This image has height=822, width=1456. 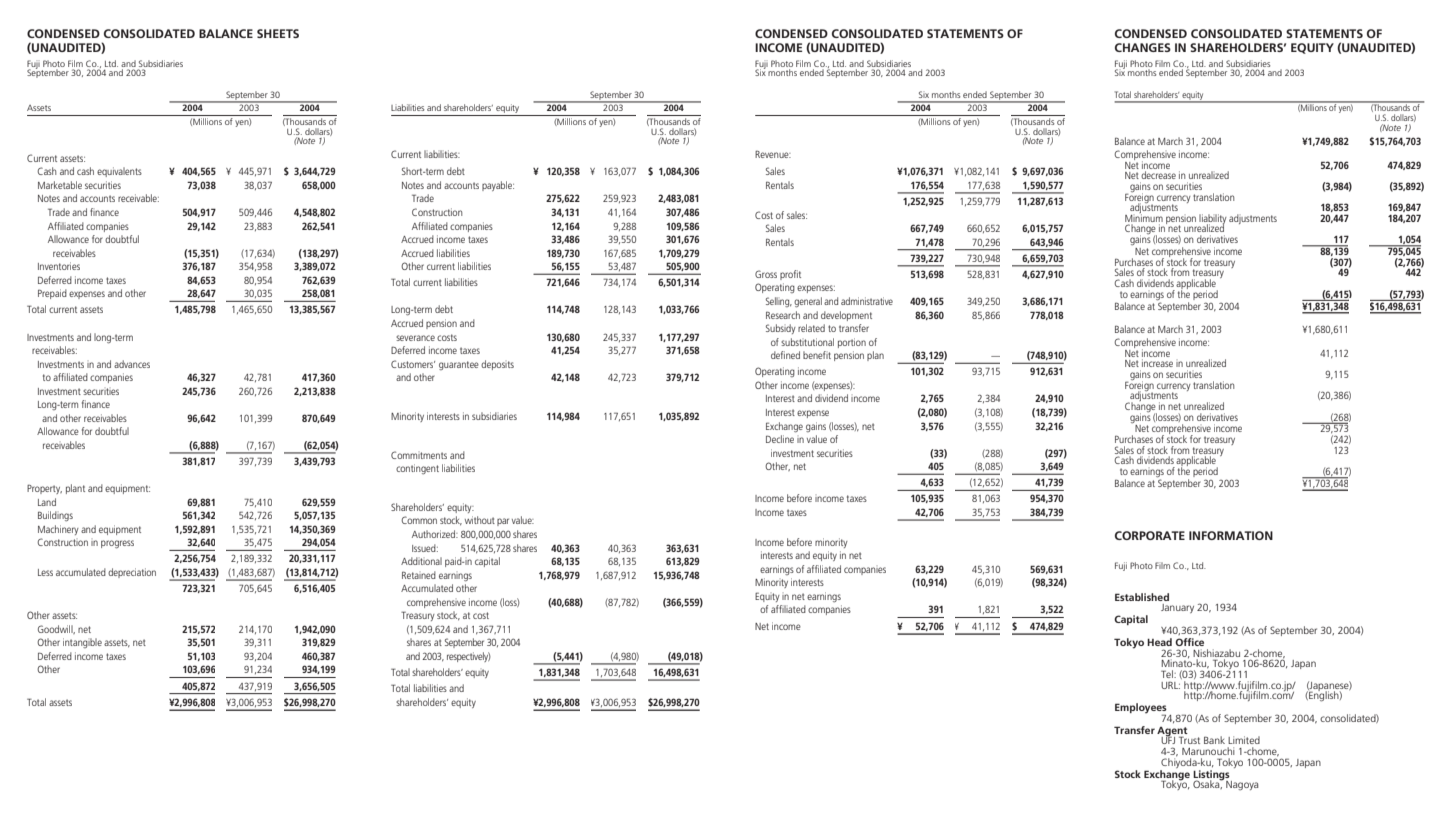 What do you see at coordinates (1158, 175) in the image?
I see `decrease` at bounding box center [1158, 175].
